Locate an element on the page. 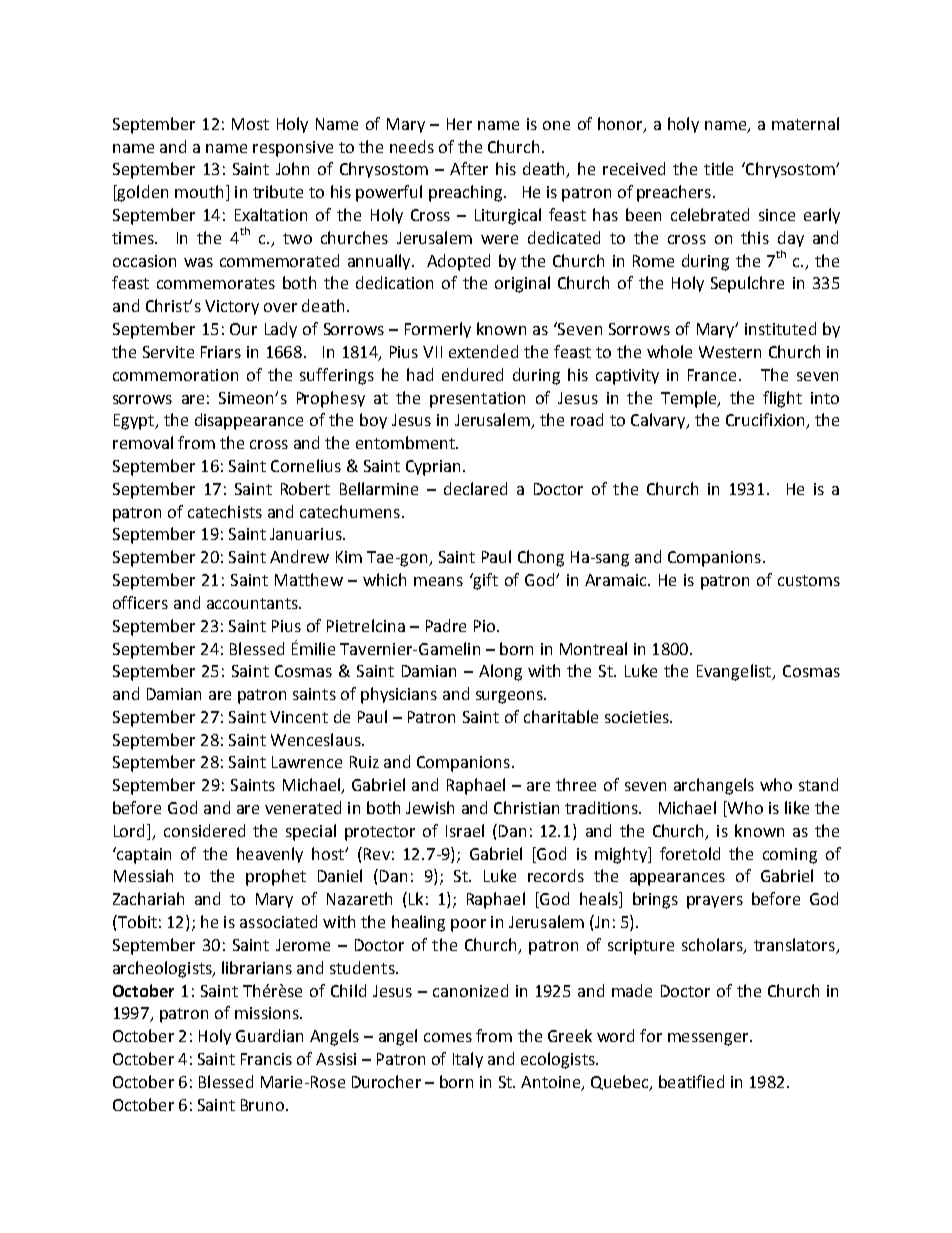 Image resolution: width=952 pixels, height=1233 pixels. societies is located at coordinates (638, 717).
